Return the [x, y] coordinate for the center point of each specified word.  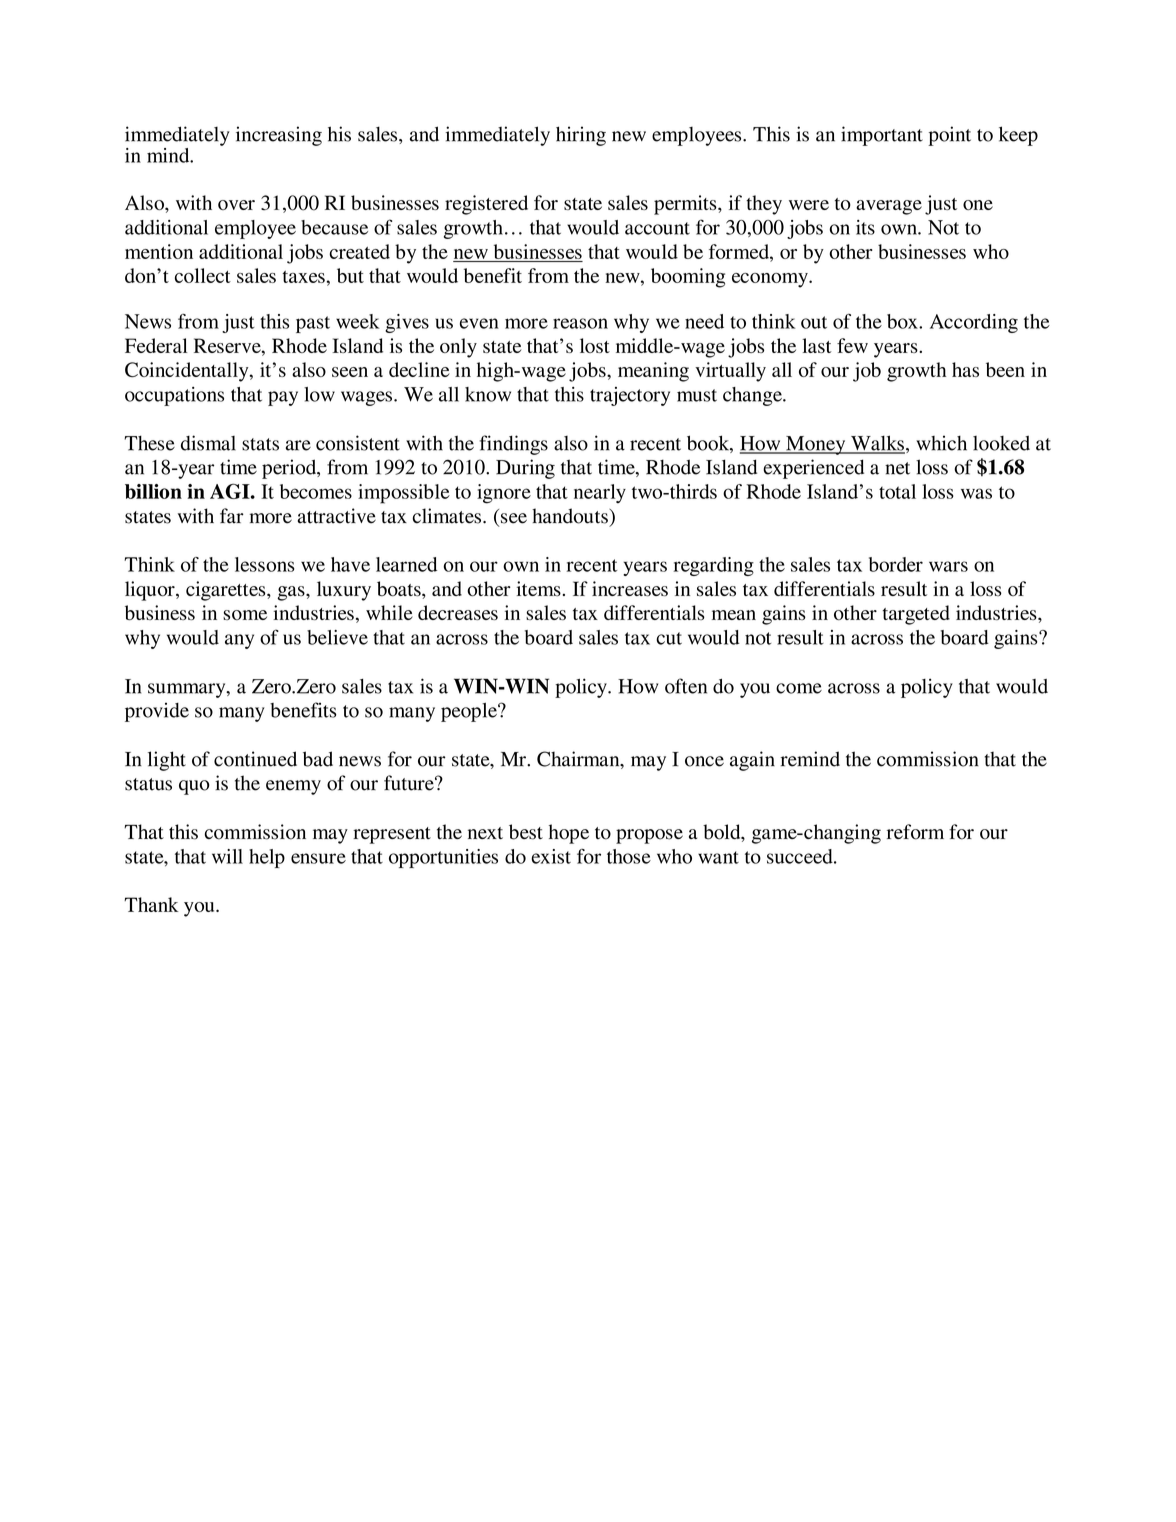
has [965, 369]
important [882, 136]
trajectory [630, 396]
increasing [279, 136]
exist [551, 856]
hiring [581, 136]
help [267, 858]
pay [283, 398]
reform [915, 832]
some [245, 615]
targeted [916, 615]
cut [669, 638]
